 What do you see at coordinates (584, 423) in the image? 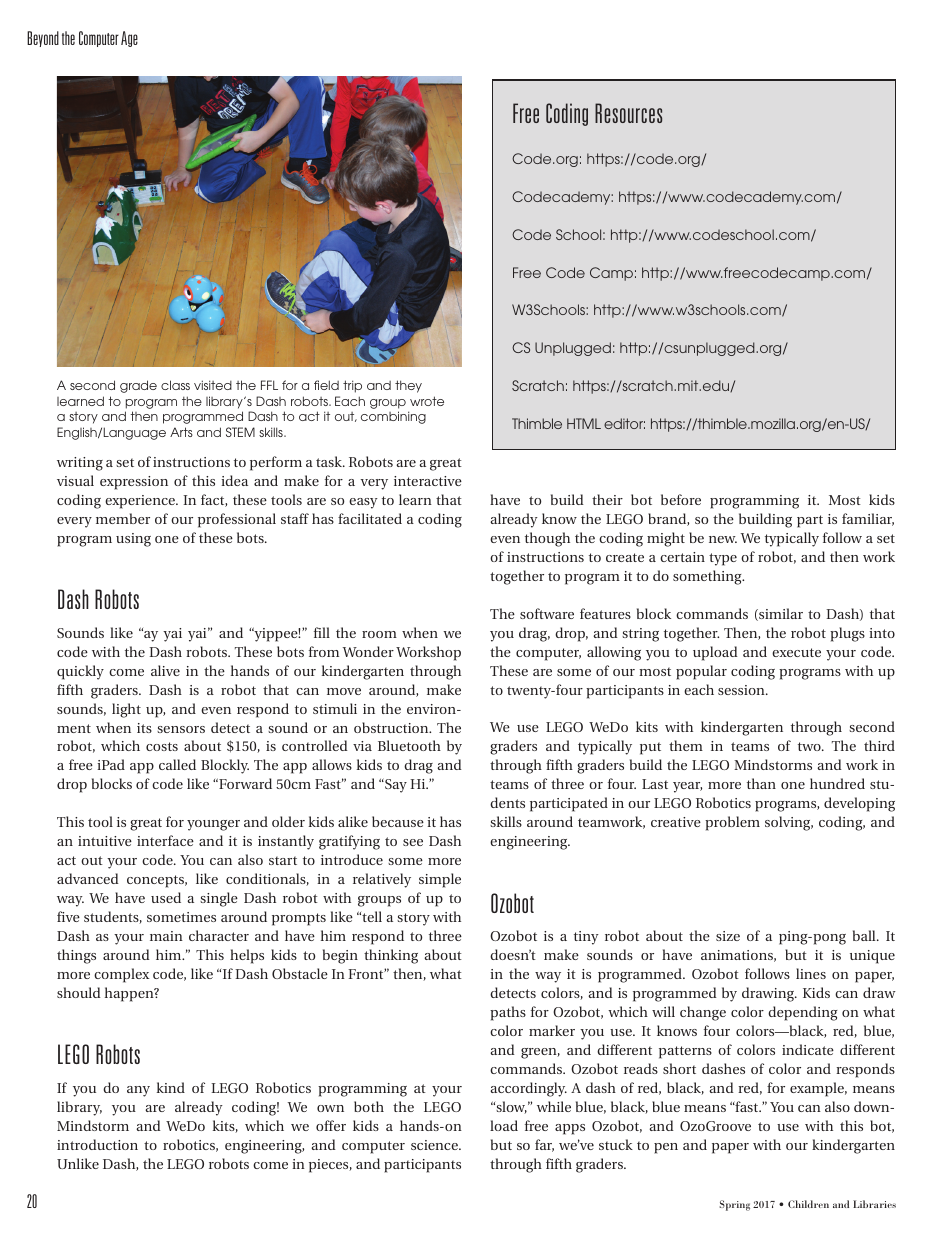
I see `HTML` at bounding box center [584, 423].
